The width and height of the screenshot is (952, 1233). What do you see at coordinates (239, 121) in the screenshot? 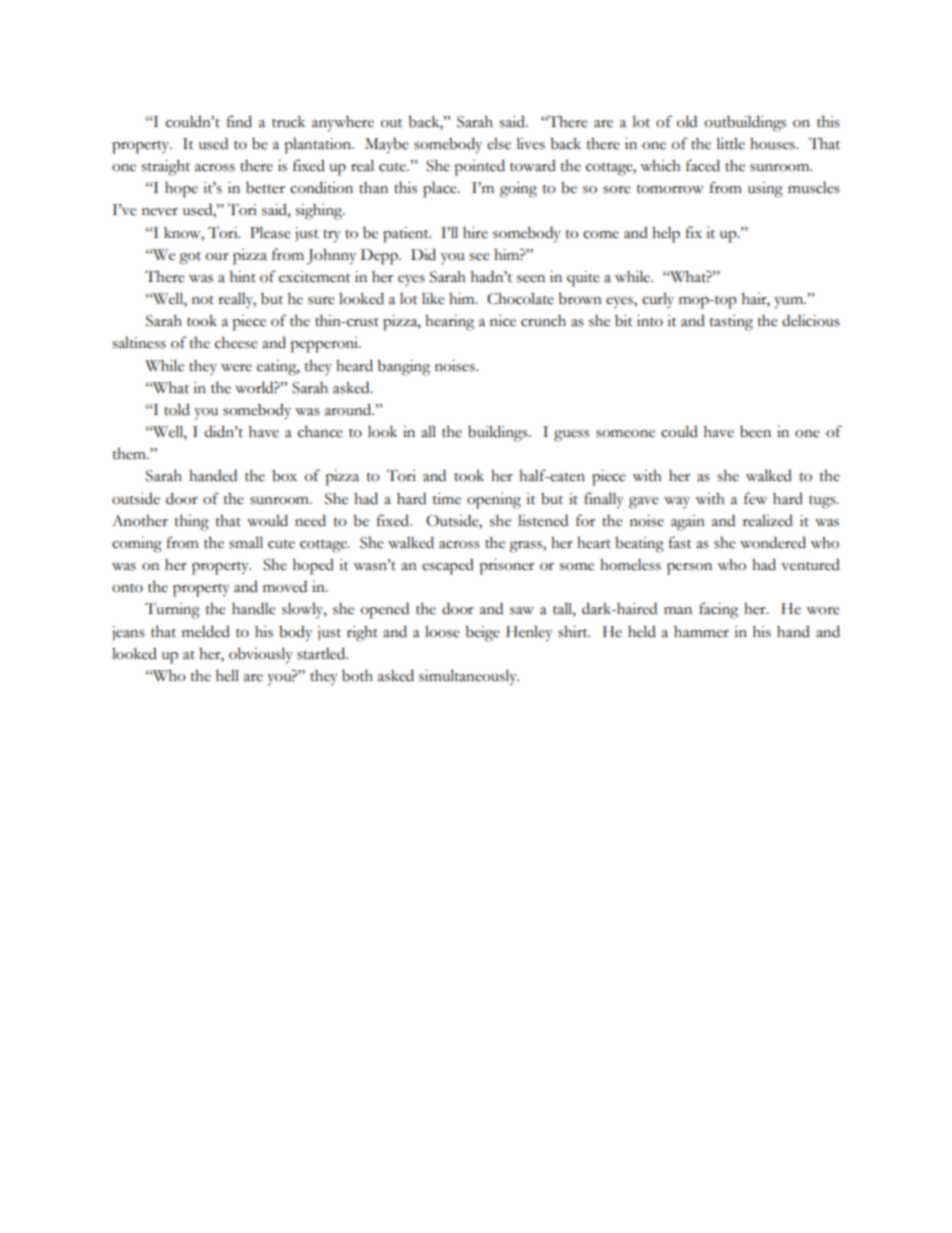
I see `find` at bounding box center [239, 121].
